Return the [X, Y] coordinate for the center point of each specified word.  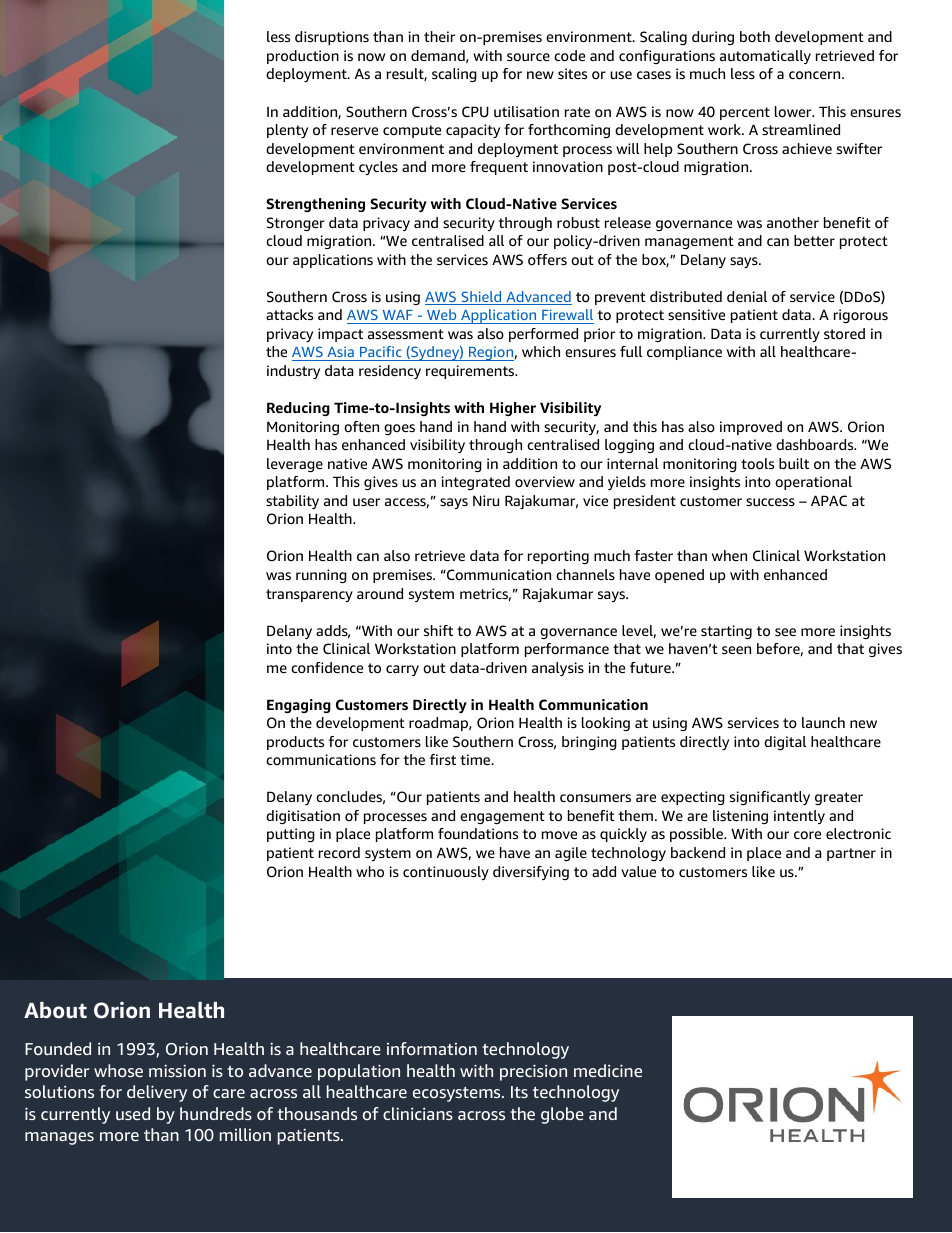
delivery [157, 1093]
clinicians [418, 1113]
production [303, 57]
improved [751, 428]
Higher [513, 409]
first [443, 759]
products [295, 743]
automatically [765, 57]
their [439, 36]
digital [785, 743]
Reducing [298, 409]
